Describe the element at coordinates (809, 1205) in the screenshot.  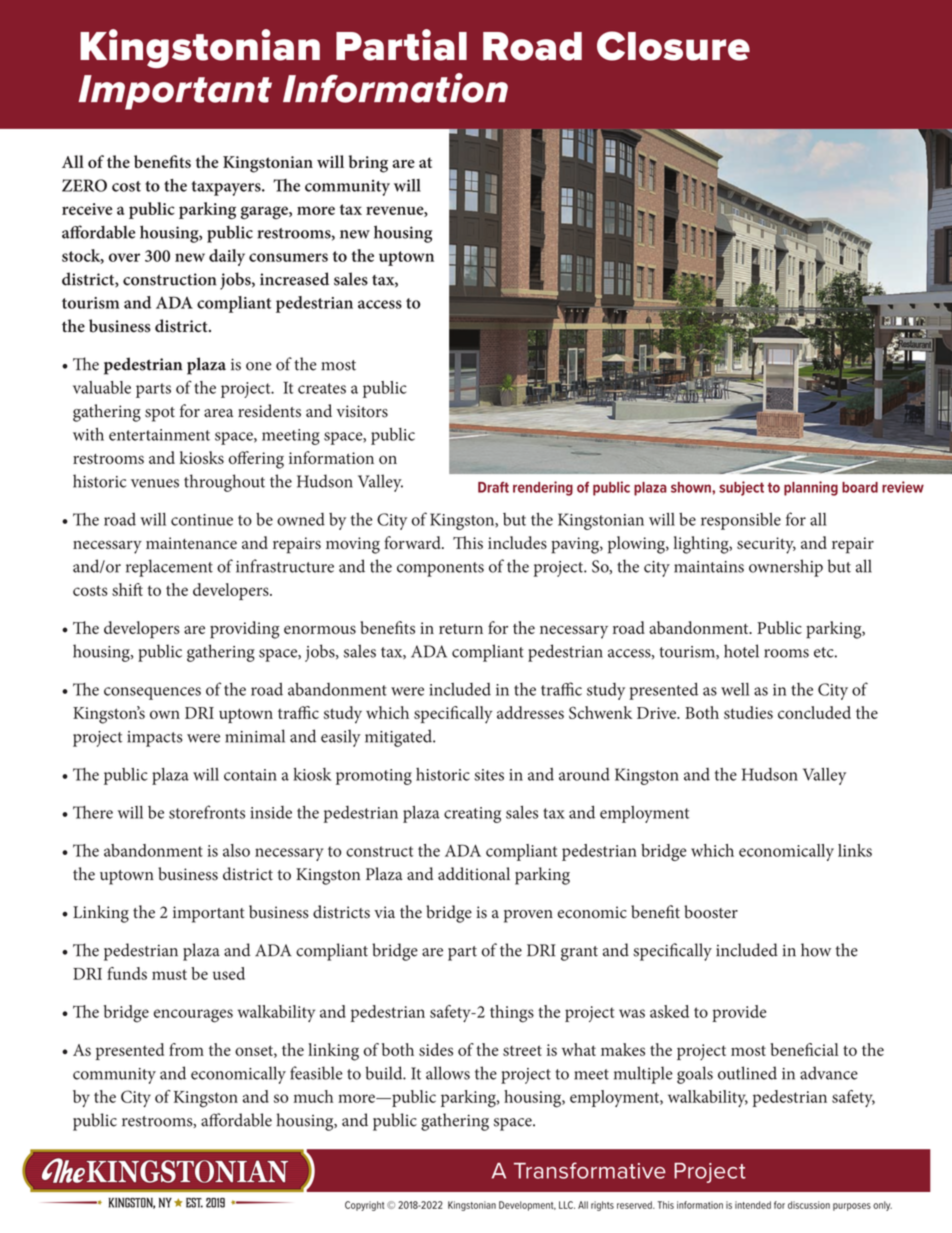
I see `discussion` at that location.
